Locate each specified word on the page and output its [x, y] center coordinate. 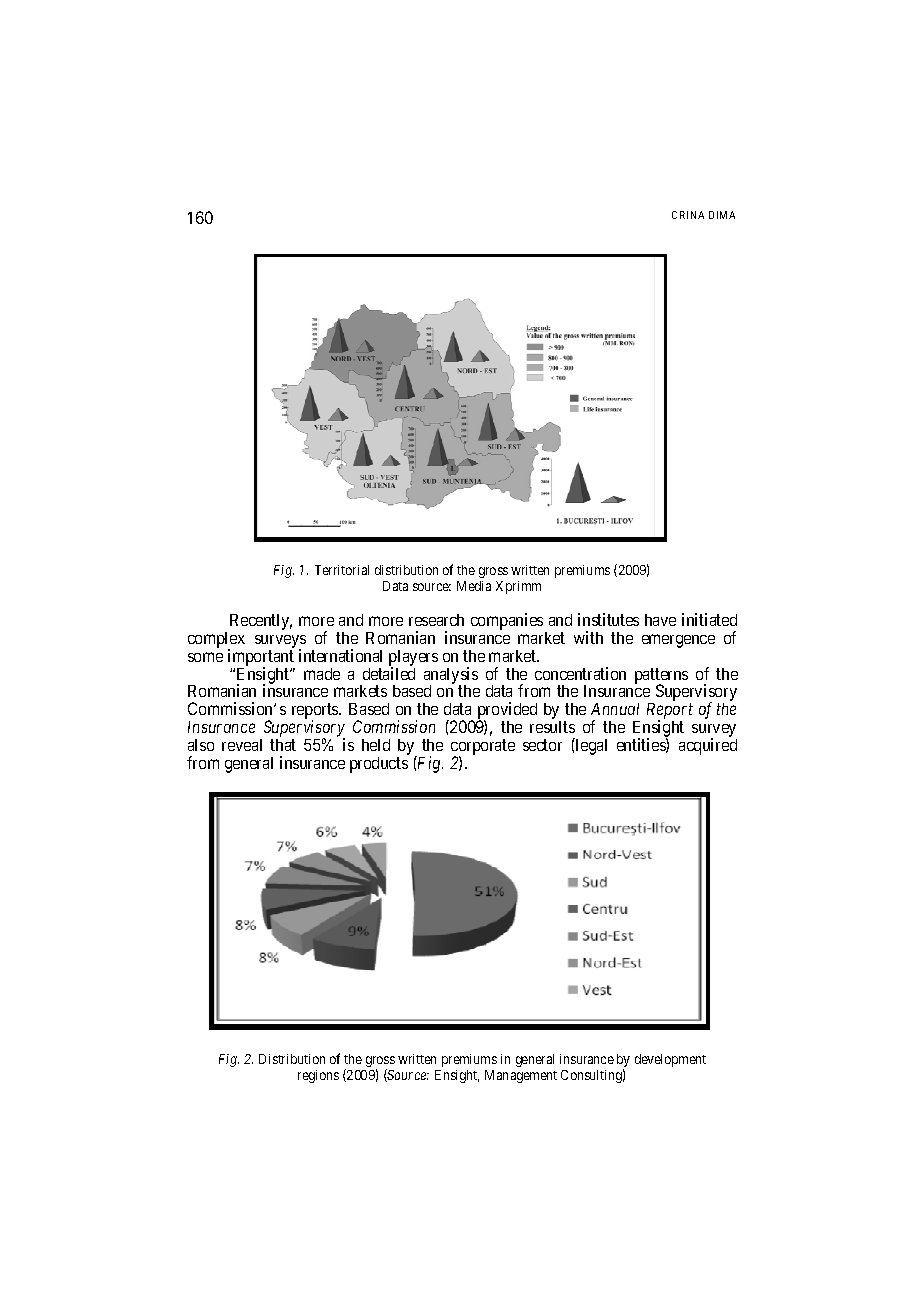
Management [521, 1076]
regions [318, 1076]
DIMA [722, 215]
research [436, 620]
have [660, 620]
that [283, 745]
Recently [261, 622]
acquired [708, 746]
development [670, 1060]
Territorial [342, 570]
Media [474, 586]
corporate [483, 748]
